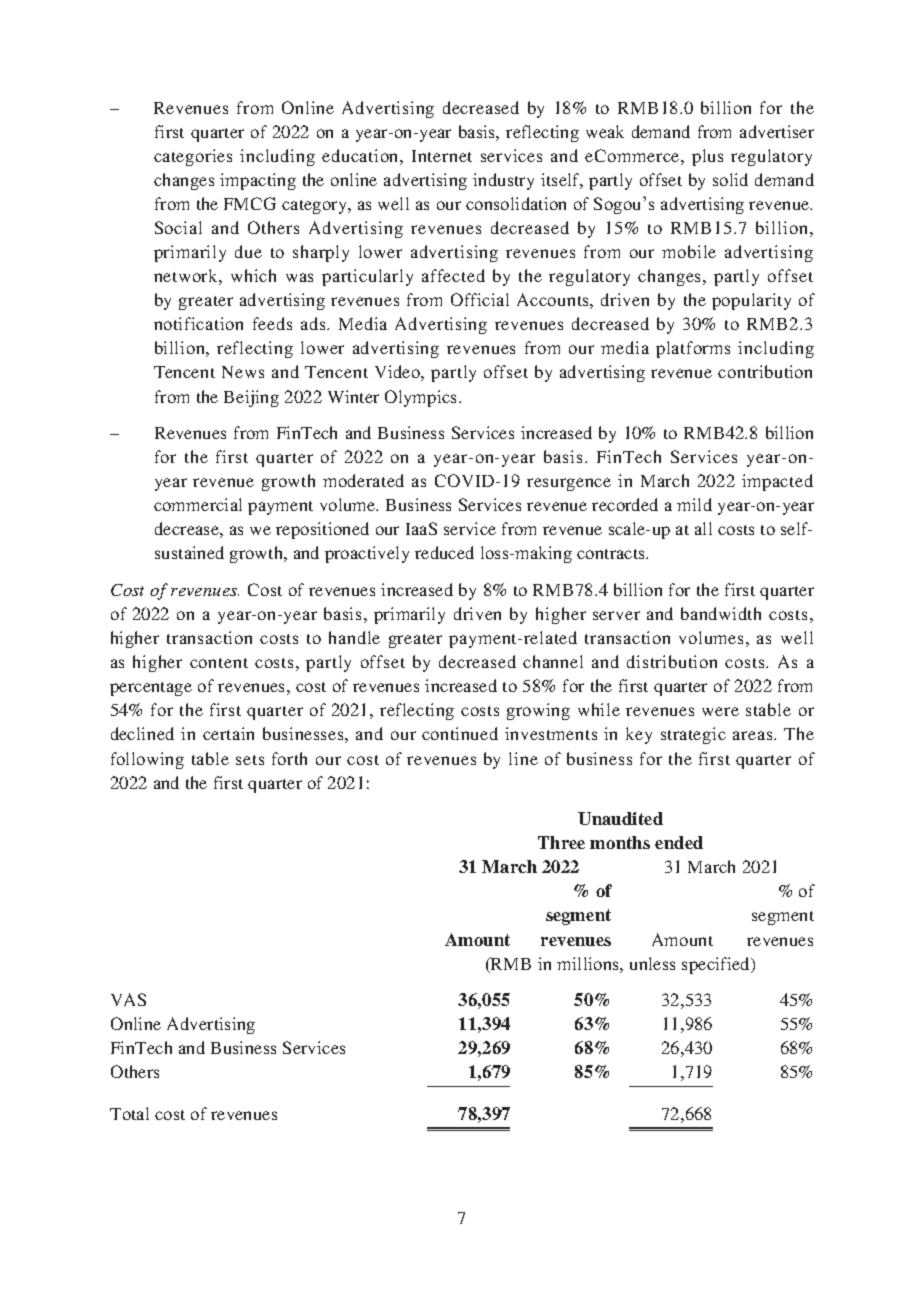  Describe the element at coordinates (442, 156) in the screenshot. I see `Internet` at that location.
